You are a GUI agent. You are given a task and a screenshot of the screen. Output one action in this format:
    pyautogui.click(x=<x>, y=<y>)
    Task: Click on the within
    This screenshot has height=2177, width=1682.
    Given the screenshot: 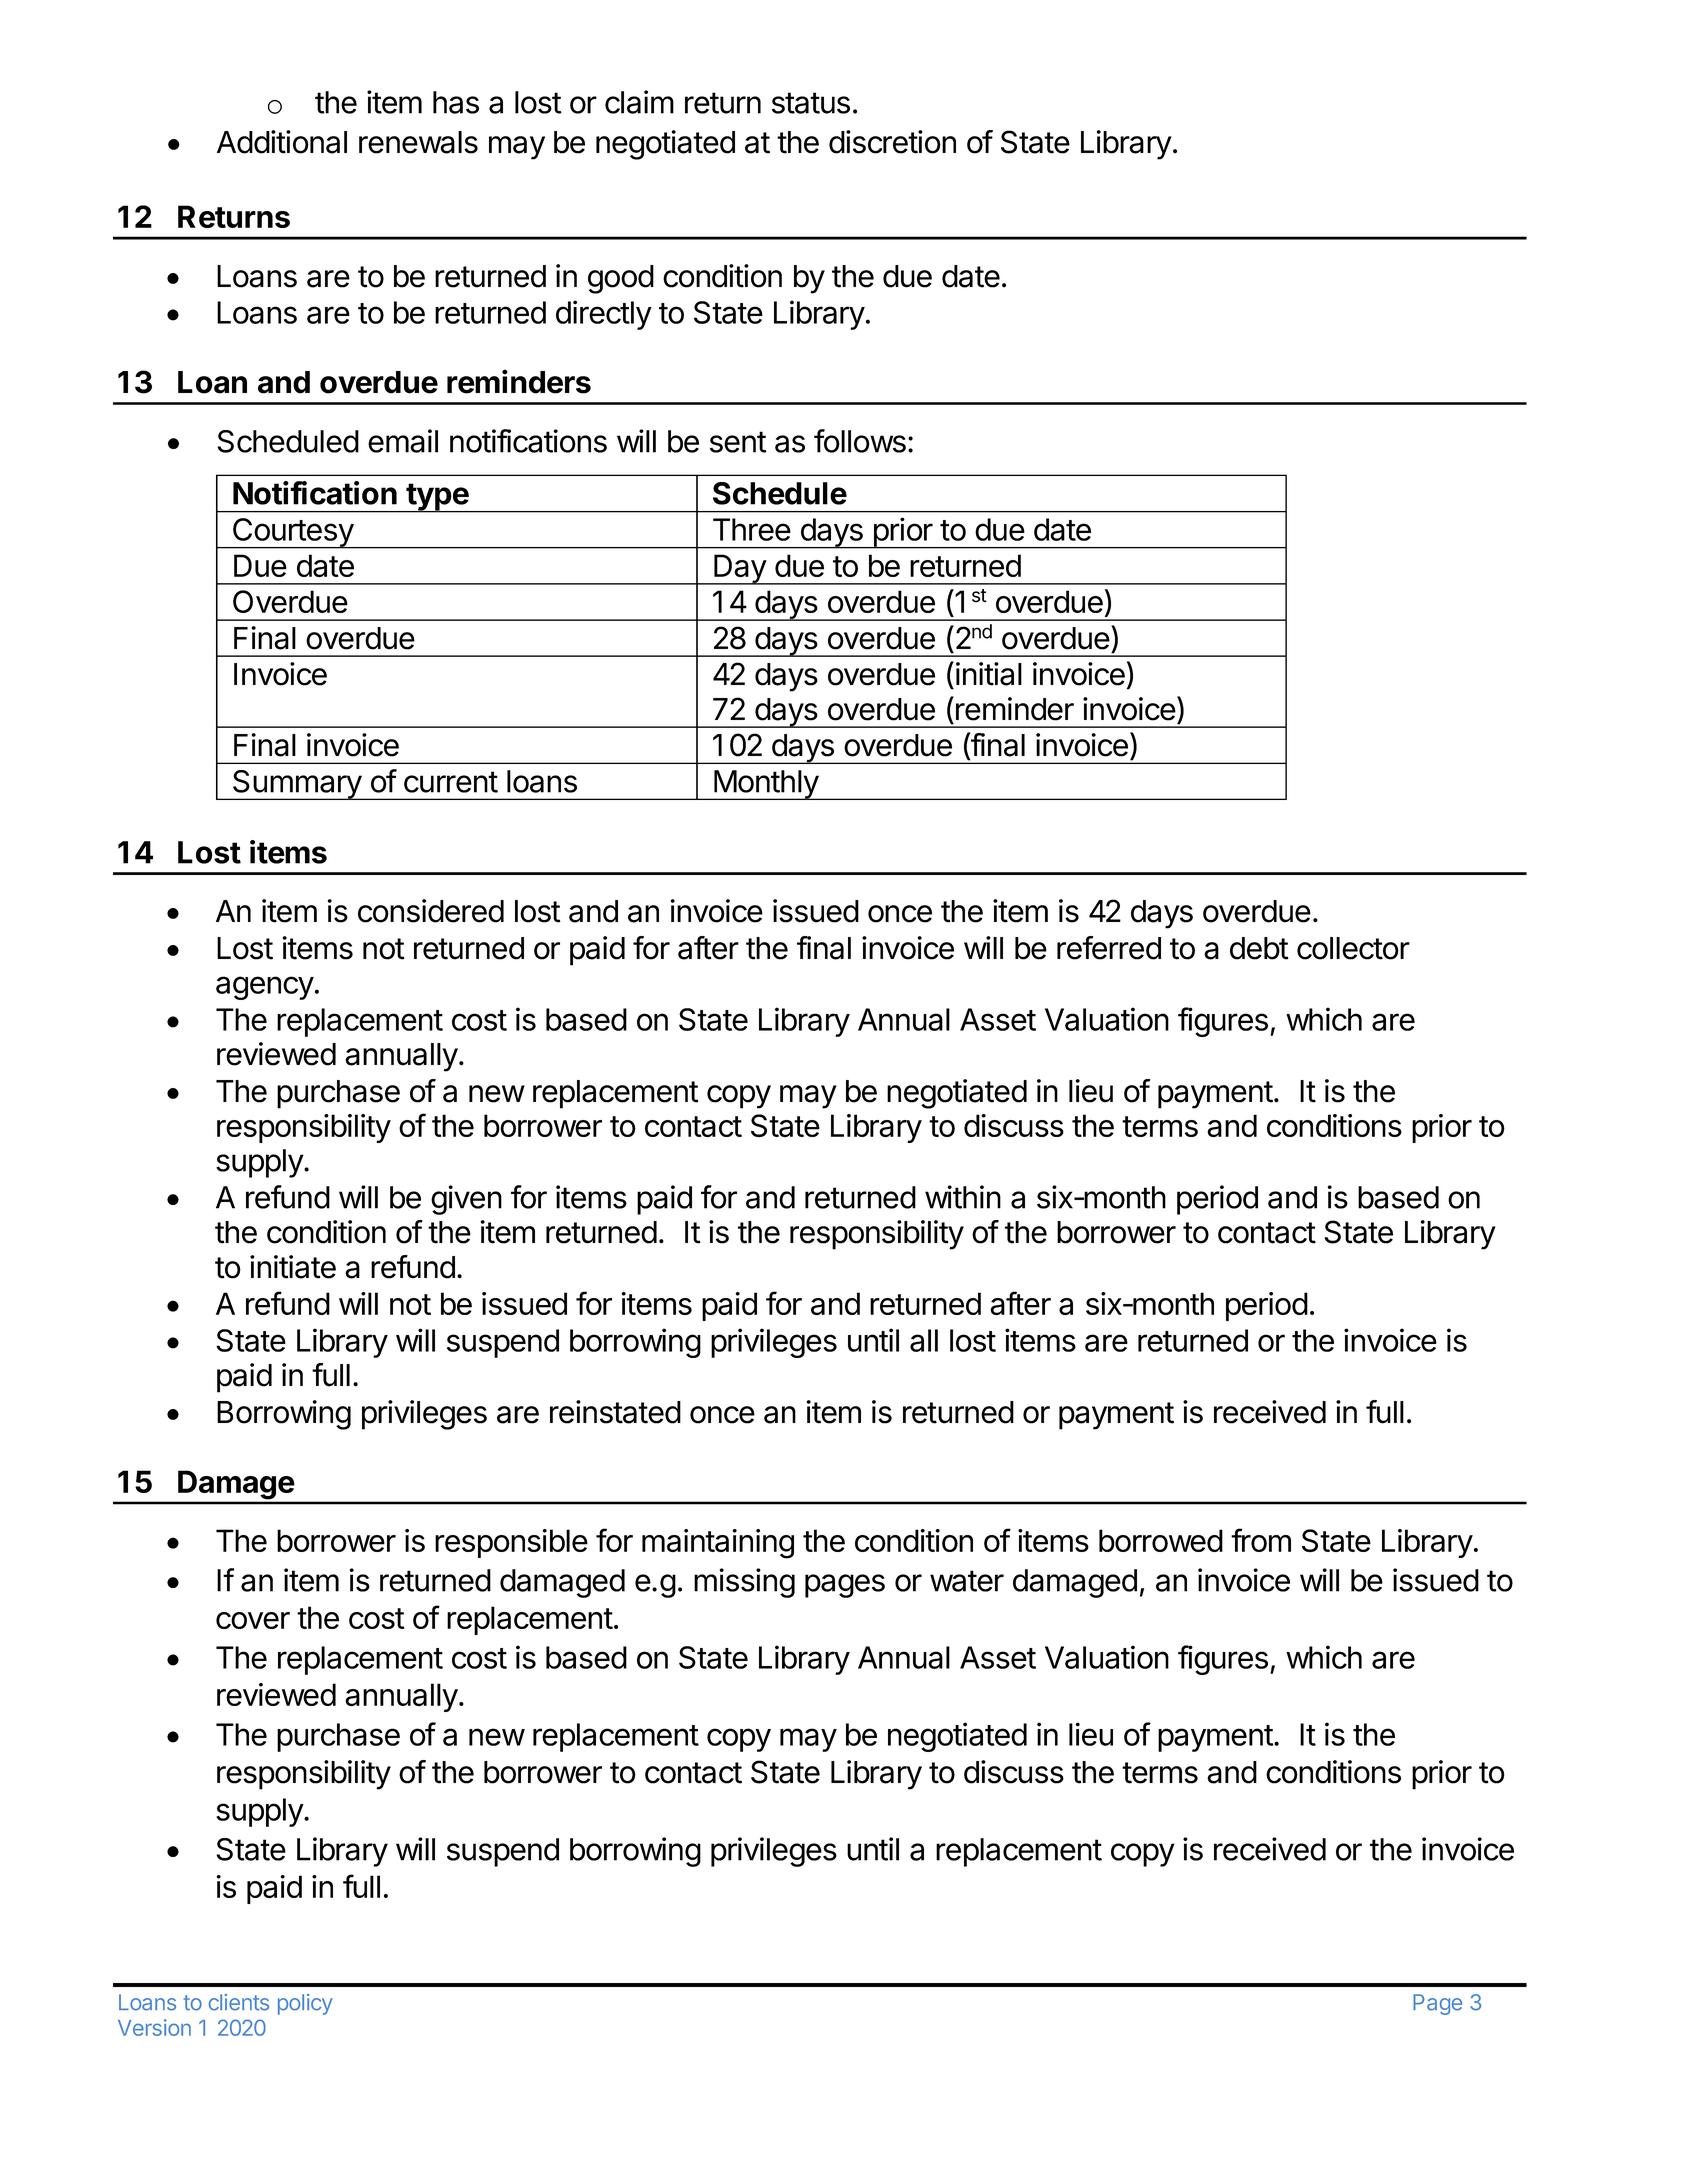 What is the action you would take?
    pyautogui.click(x=963, y=1197)
